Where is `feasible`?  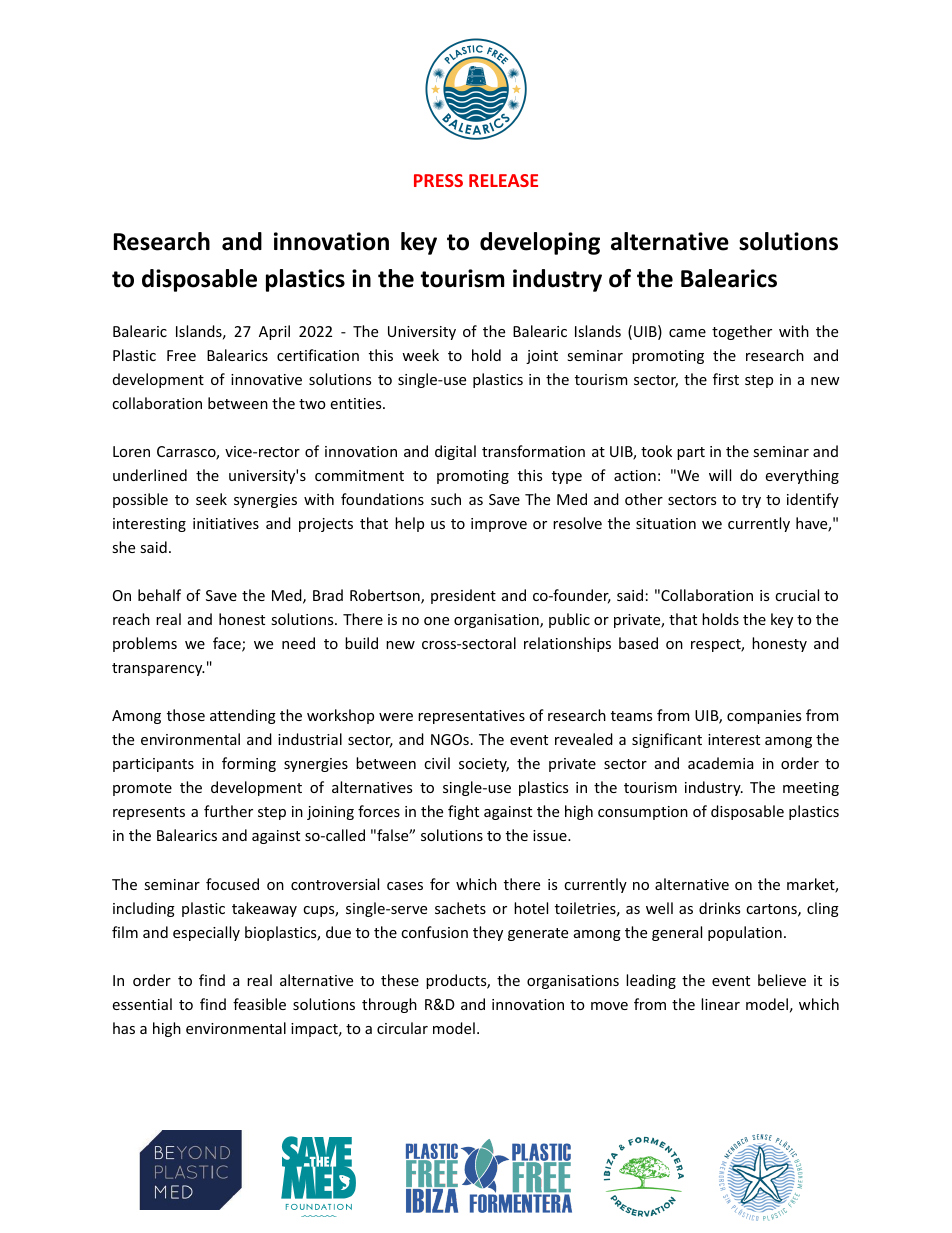
feasible is located at coordinates (259, 1004).
